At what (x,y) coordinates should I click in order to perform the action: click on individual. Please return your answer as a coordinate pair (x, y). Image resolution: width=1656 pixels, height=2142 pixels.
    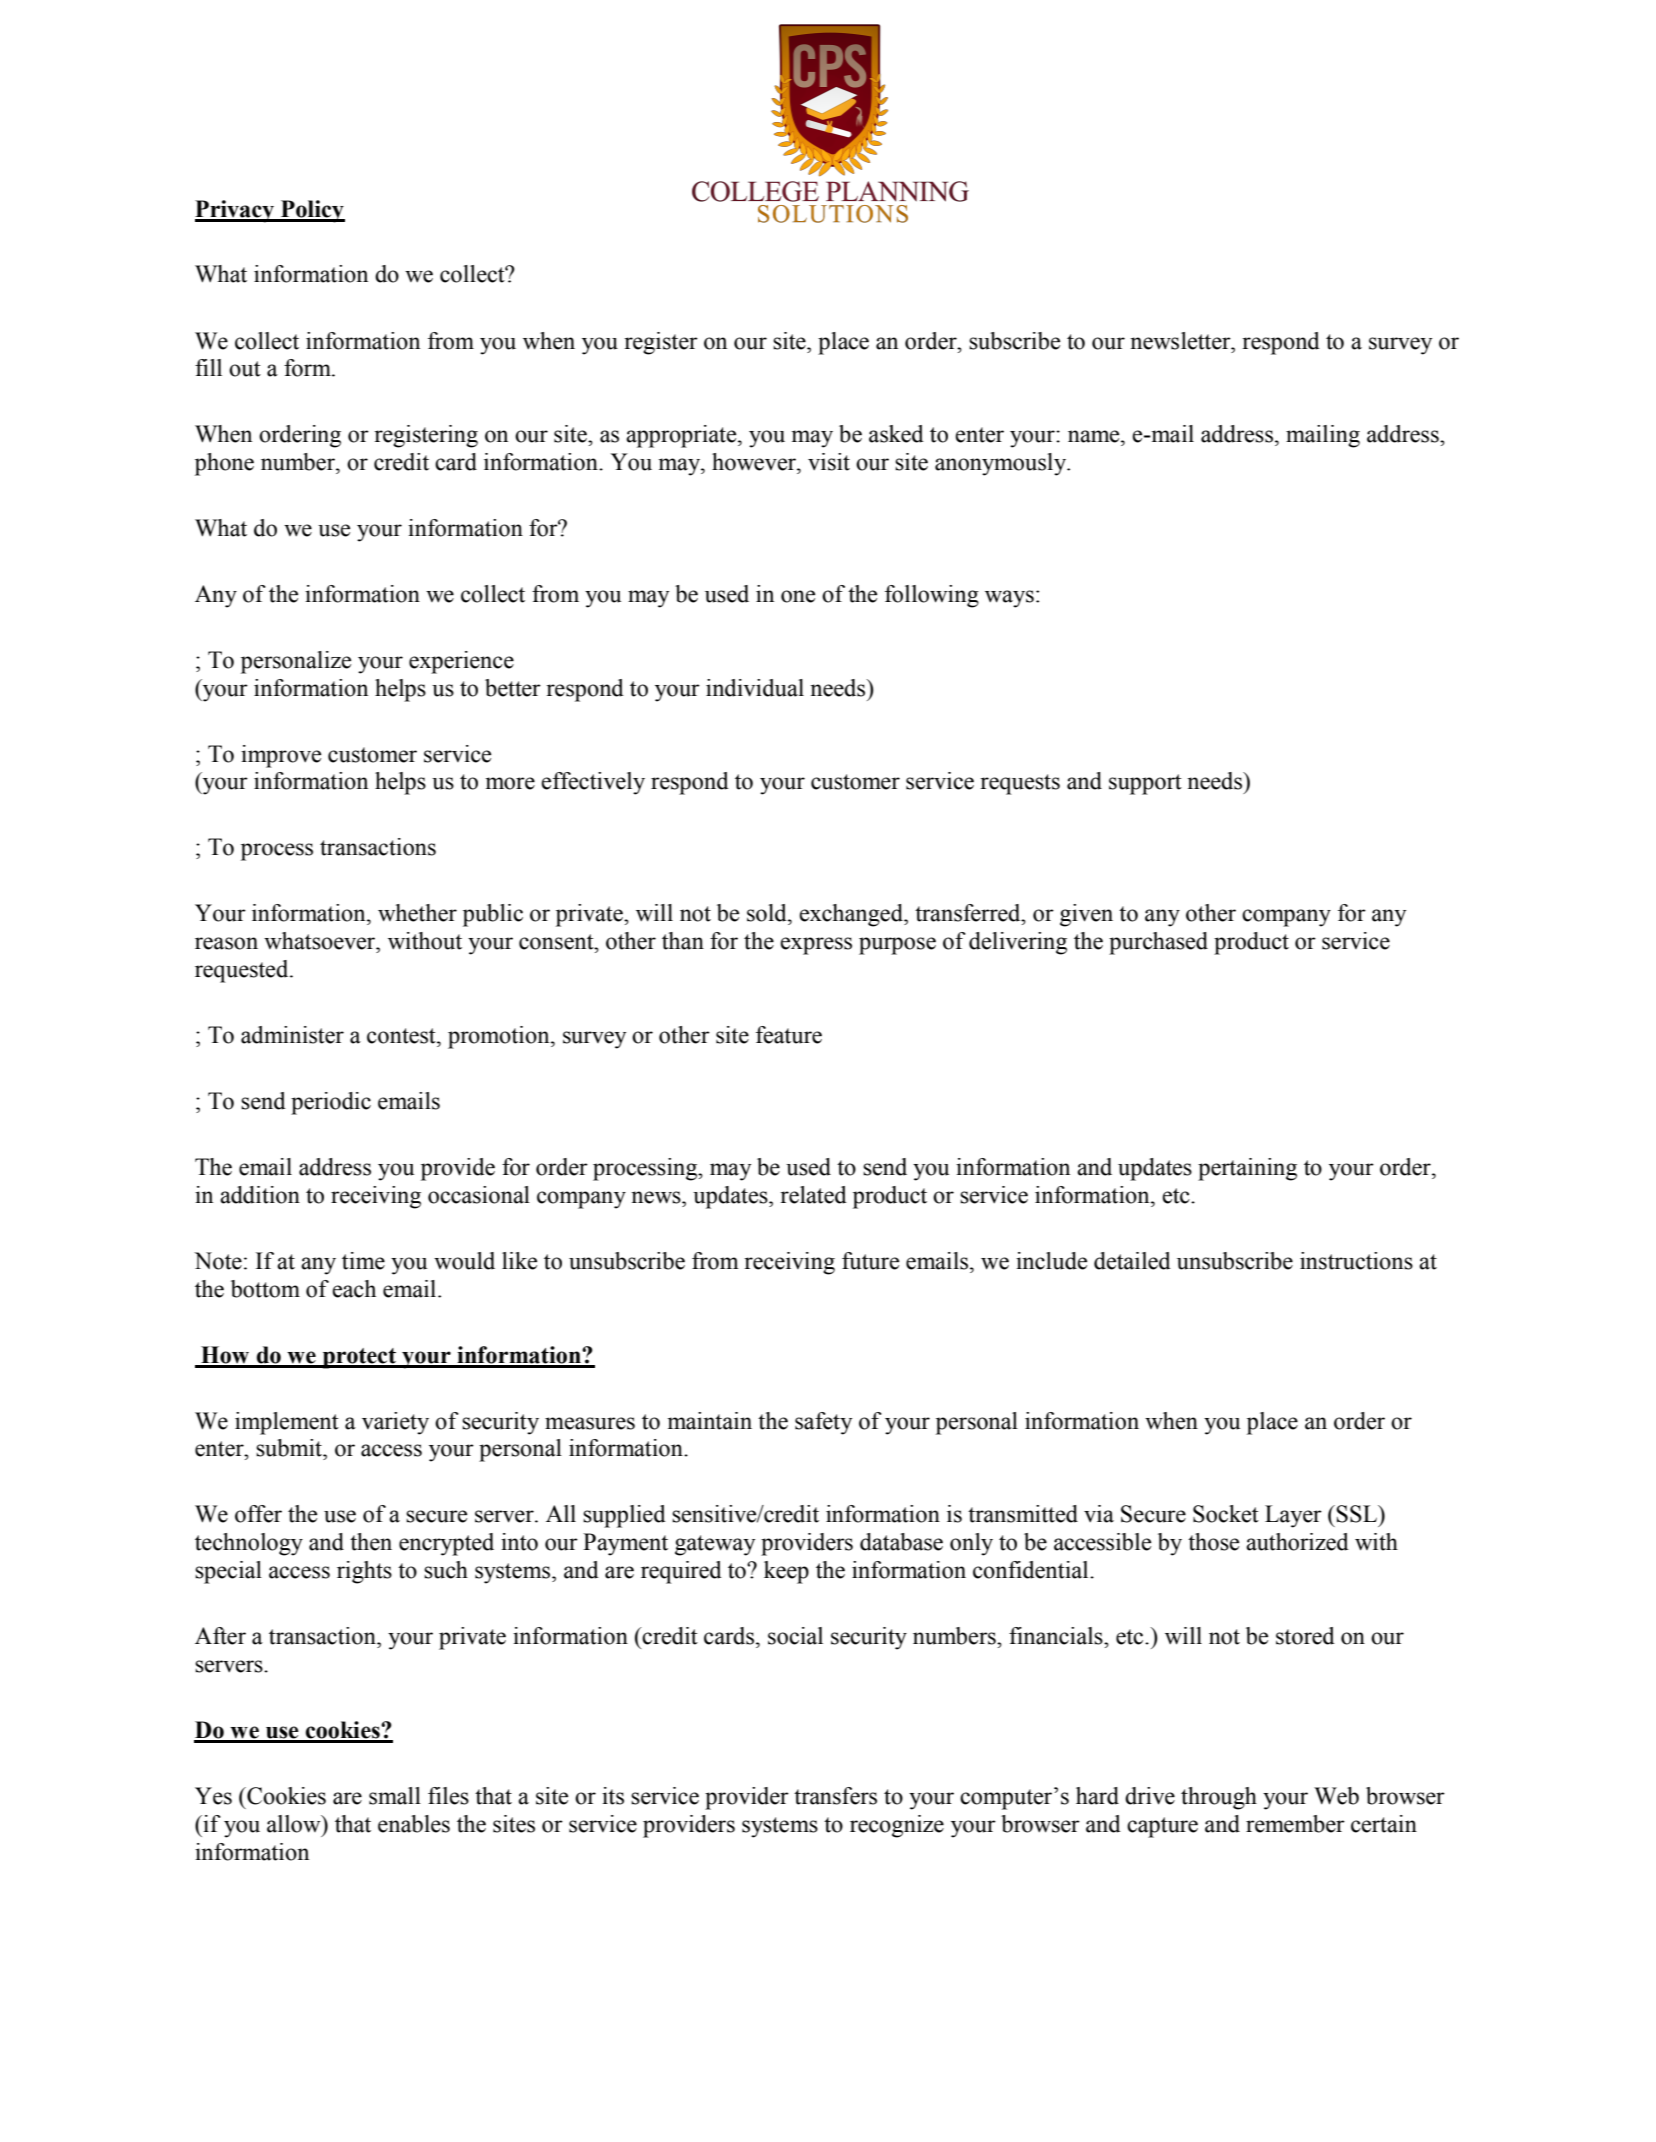
    Looking at the image, I should click on (755, 688).
